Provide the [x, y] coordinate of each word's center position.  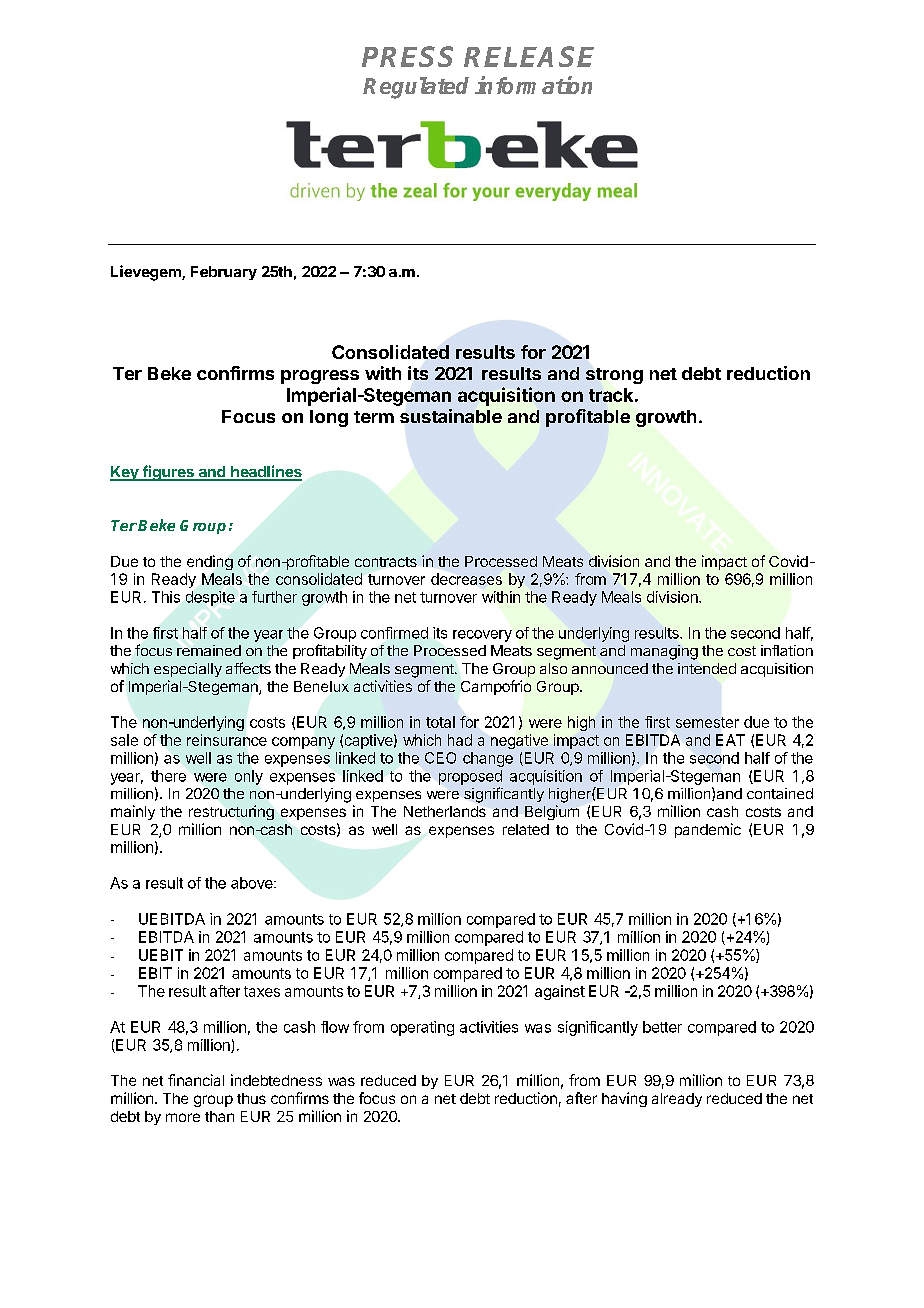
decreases [466, 579]
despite [210, 598]
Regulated [416, 88]
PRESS [407, 56]
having [624, 1099]
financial [196, 1080]
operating [422, 1028]
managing [664, 652]
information [533, 85]
